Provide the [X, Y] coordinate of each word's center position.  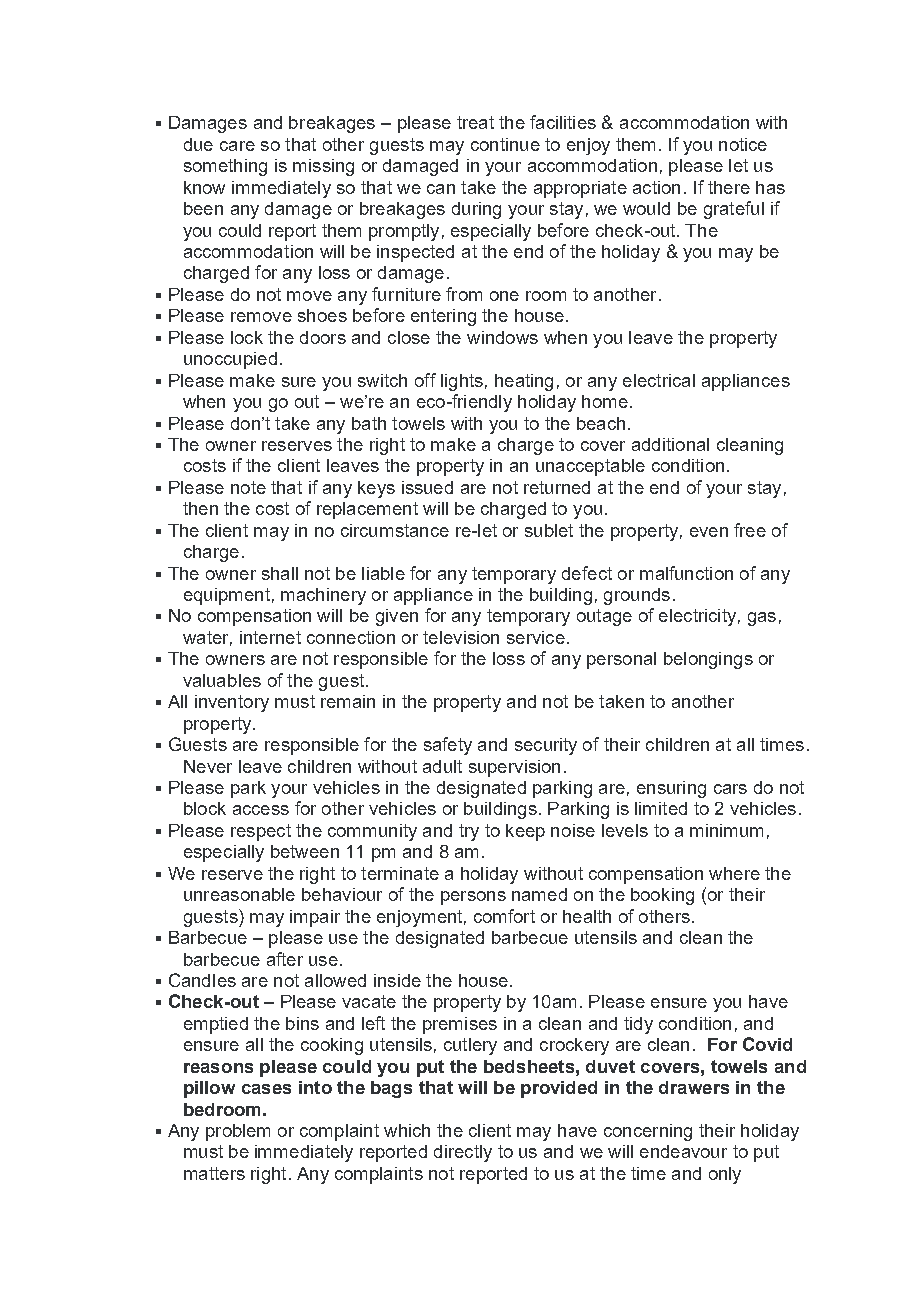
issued [427, 487]
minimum [726, 830]
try [469, 832]
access [261, 810]
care [237, 146]
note [248, 487]
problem [238, 1132]
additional [670, 444]
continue [505, 144]
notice [743, 144]
